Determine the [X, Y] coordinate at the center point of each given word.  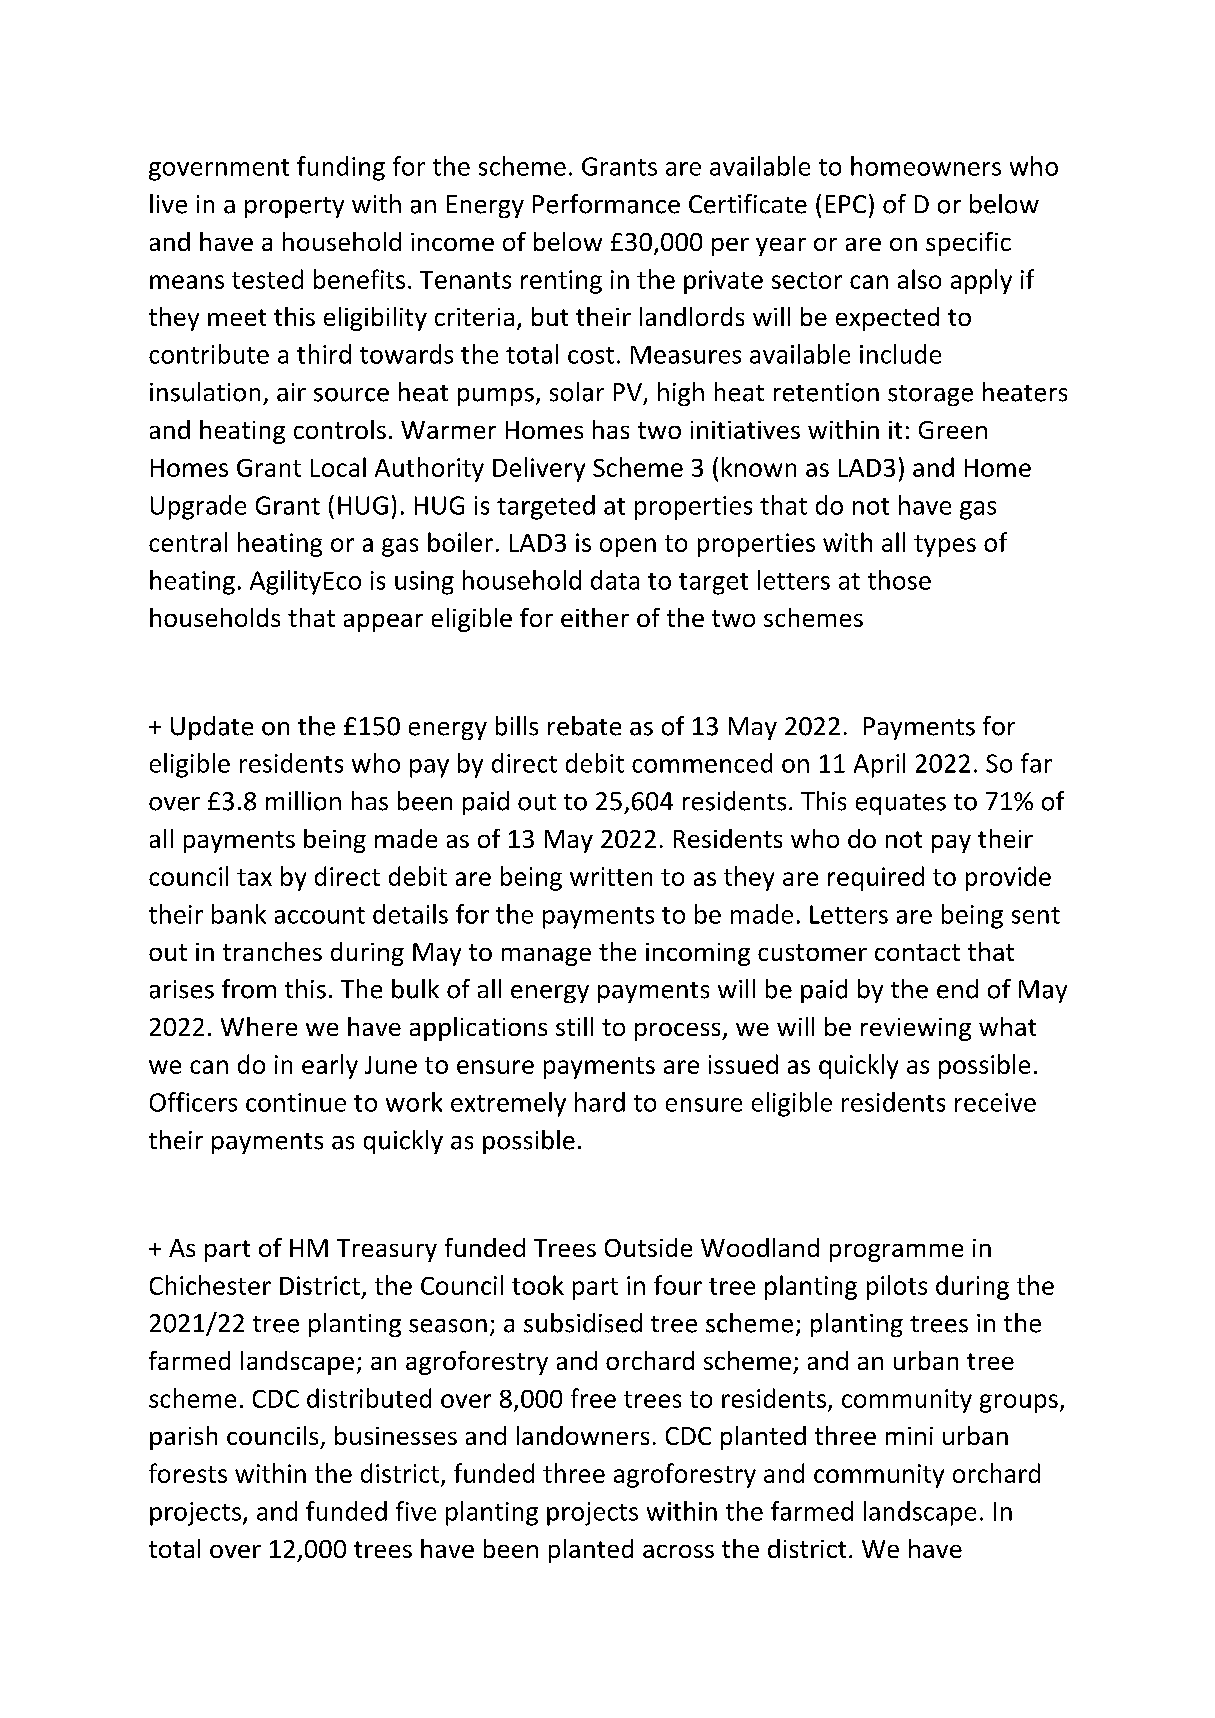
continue [296, 1102]
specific [968, 244]
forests [188, 1473]
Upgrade [198, 507]
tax [254, 877]
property [294, 207]
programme [896, 1253]
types [945, 546]
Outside [648, 1247]
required [876, 878]
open [628, 547]
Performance [606, 204]
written [611, 876]
